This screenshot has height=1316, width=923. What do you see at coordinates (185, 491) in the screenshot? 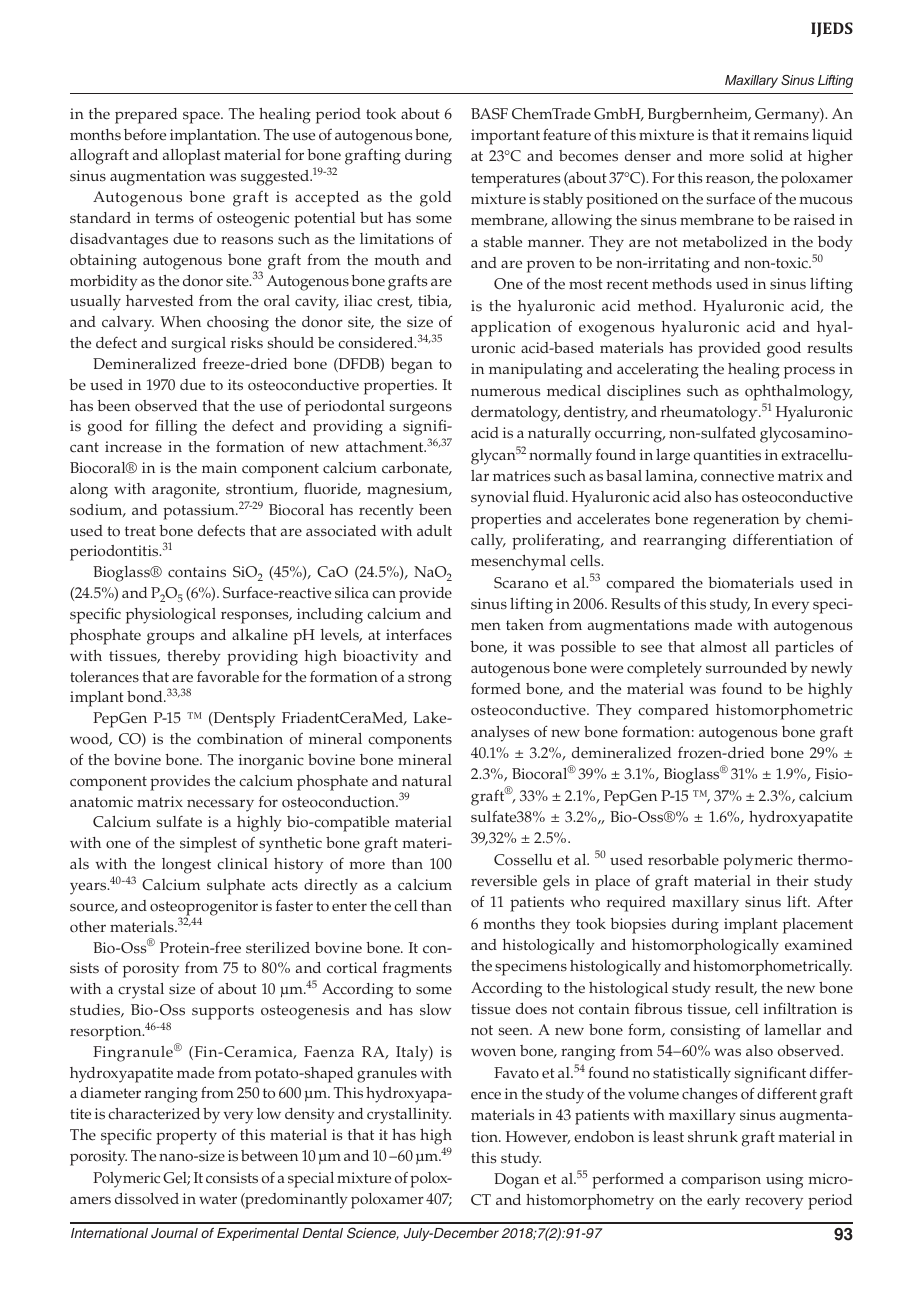
I see `aragonite` at bounding box center [185, 491].
